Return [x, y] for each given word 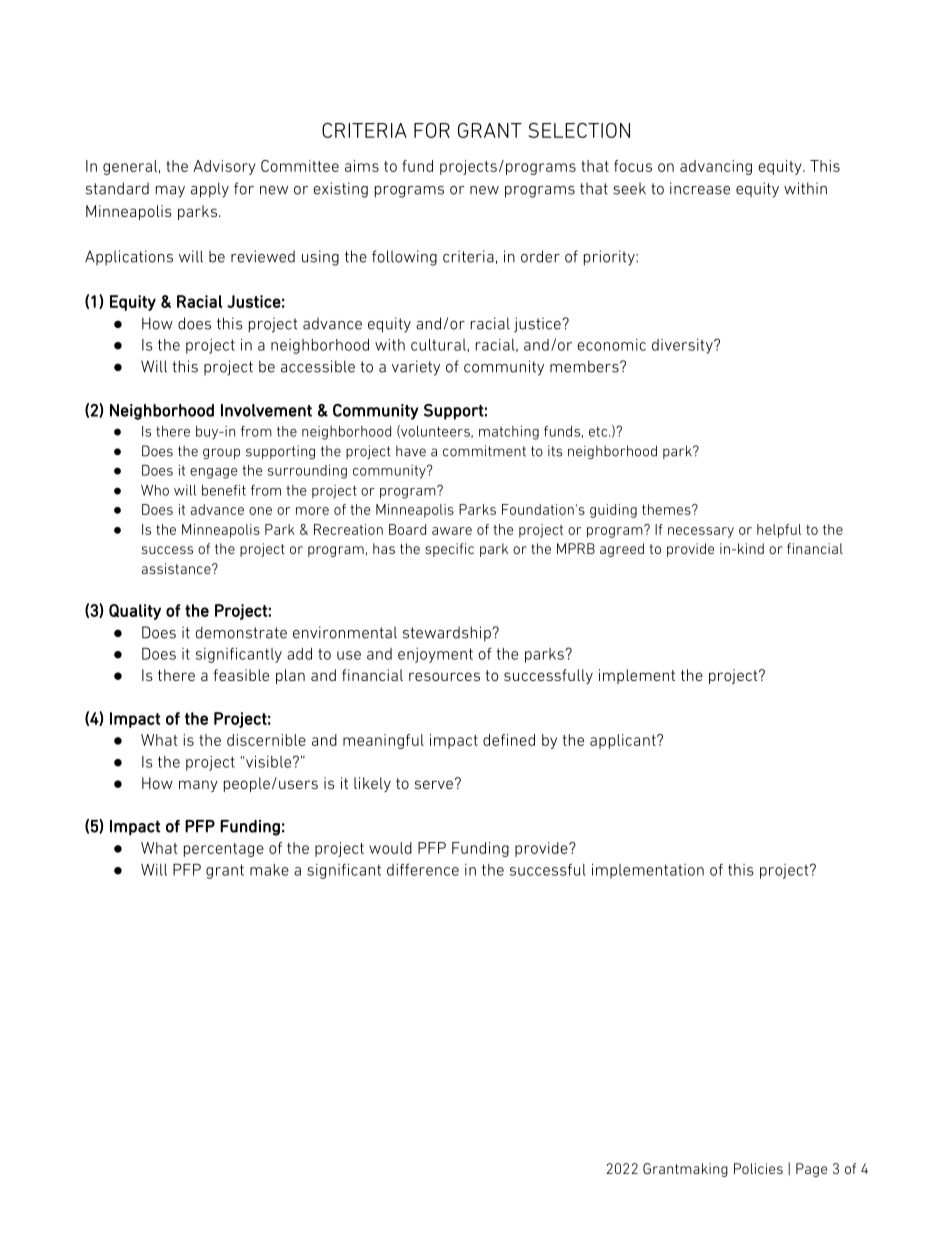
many [198, 786]
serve [434, 784]
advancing [716, 167]
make [269, 870]
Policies [758, 1168]
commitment [484, 451]
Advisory [224, 167]
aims [362, 166]
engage [213, 473]
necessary [701, 532]
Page [811, 1170]
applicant [624, 741]
